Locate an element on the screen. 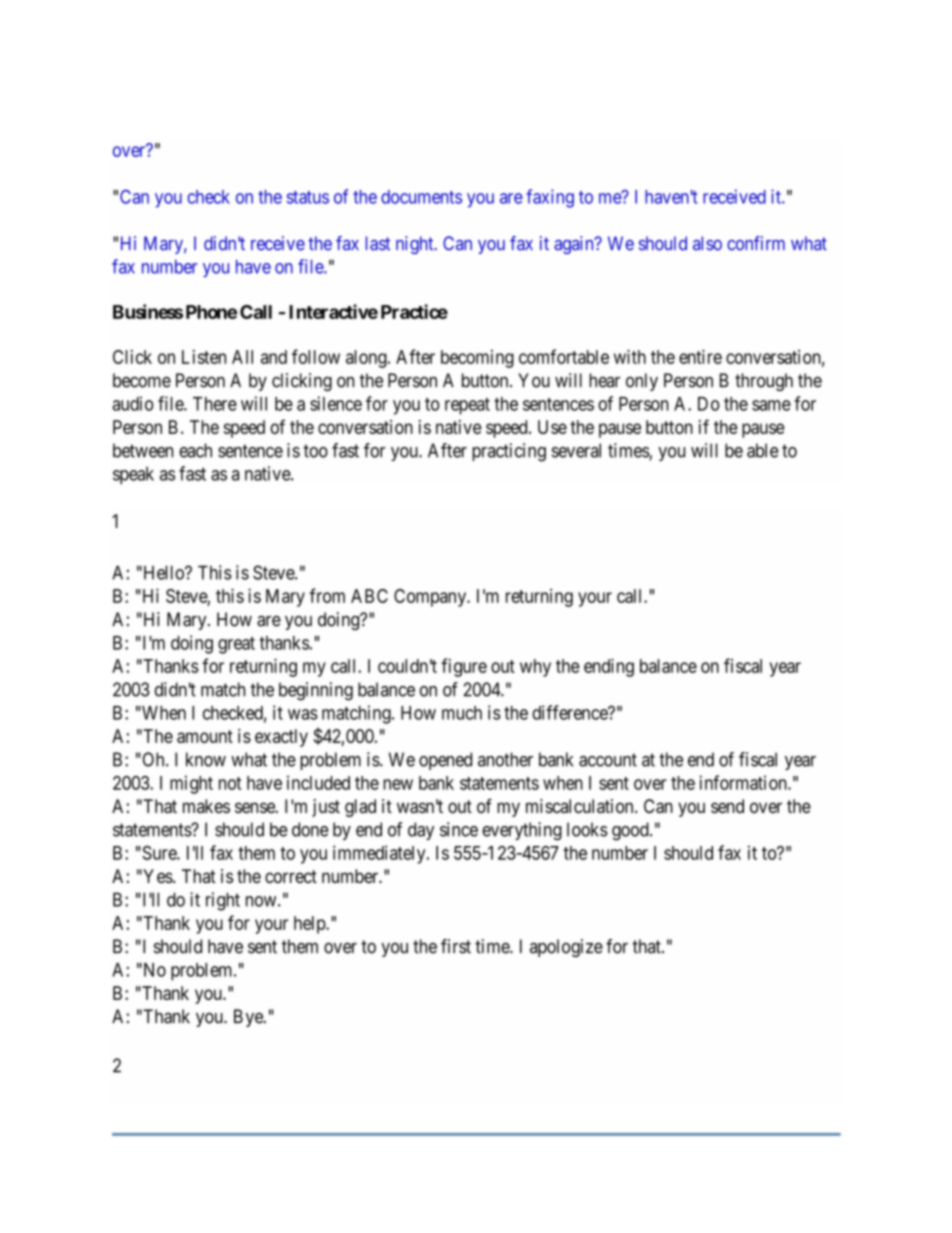  send is located at coordinates (727, 806).
